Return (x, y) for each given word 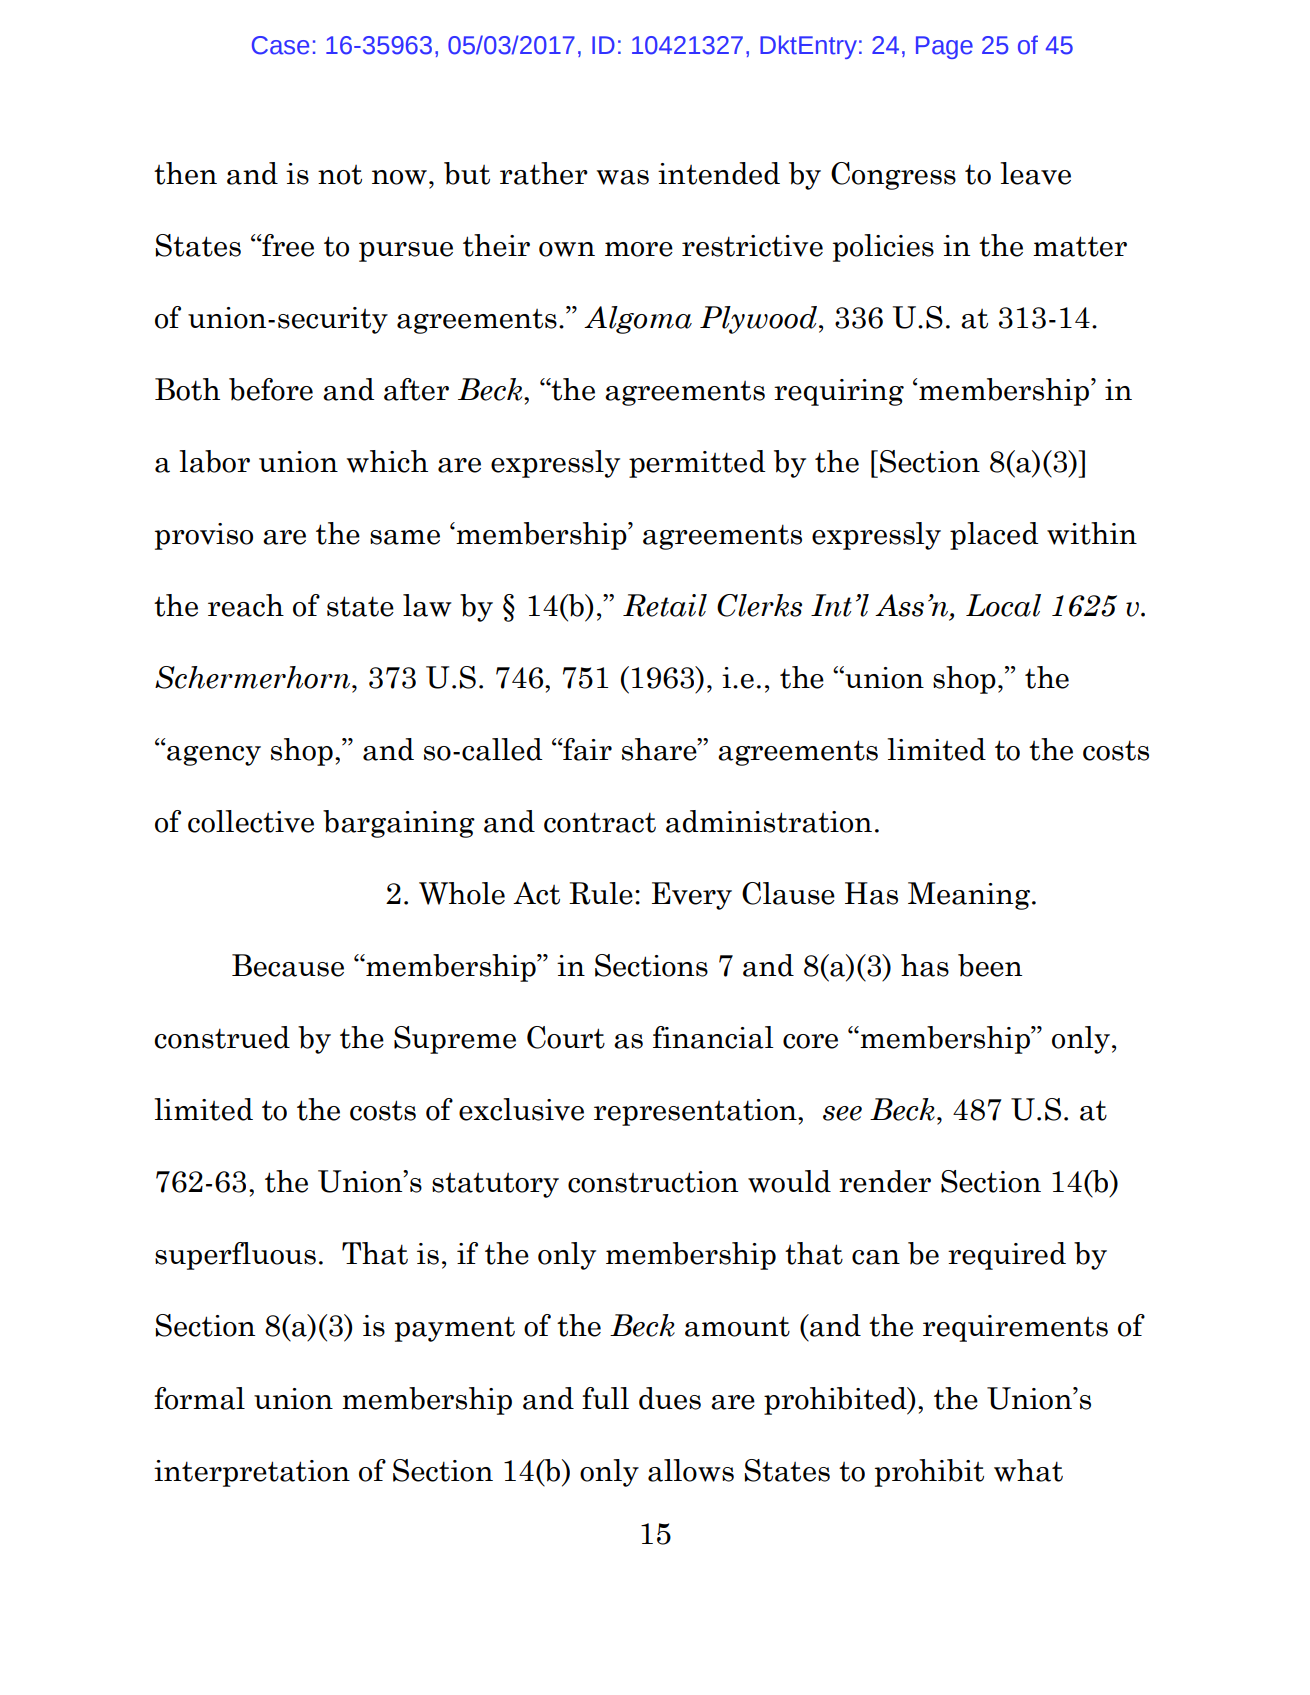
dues (670, 1398)
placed (994, 536)
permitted (697, 464)
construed (222, 1037)
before (271, 389)
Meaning (969, 896)
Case (280, 45)
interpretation (252, 1473)
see (842, 1113)
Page (944, 47)
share (660, 749)
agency (214, 756)
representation (696, 1112)
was (623, 177)
